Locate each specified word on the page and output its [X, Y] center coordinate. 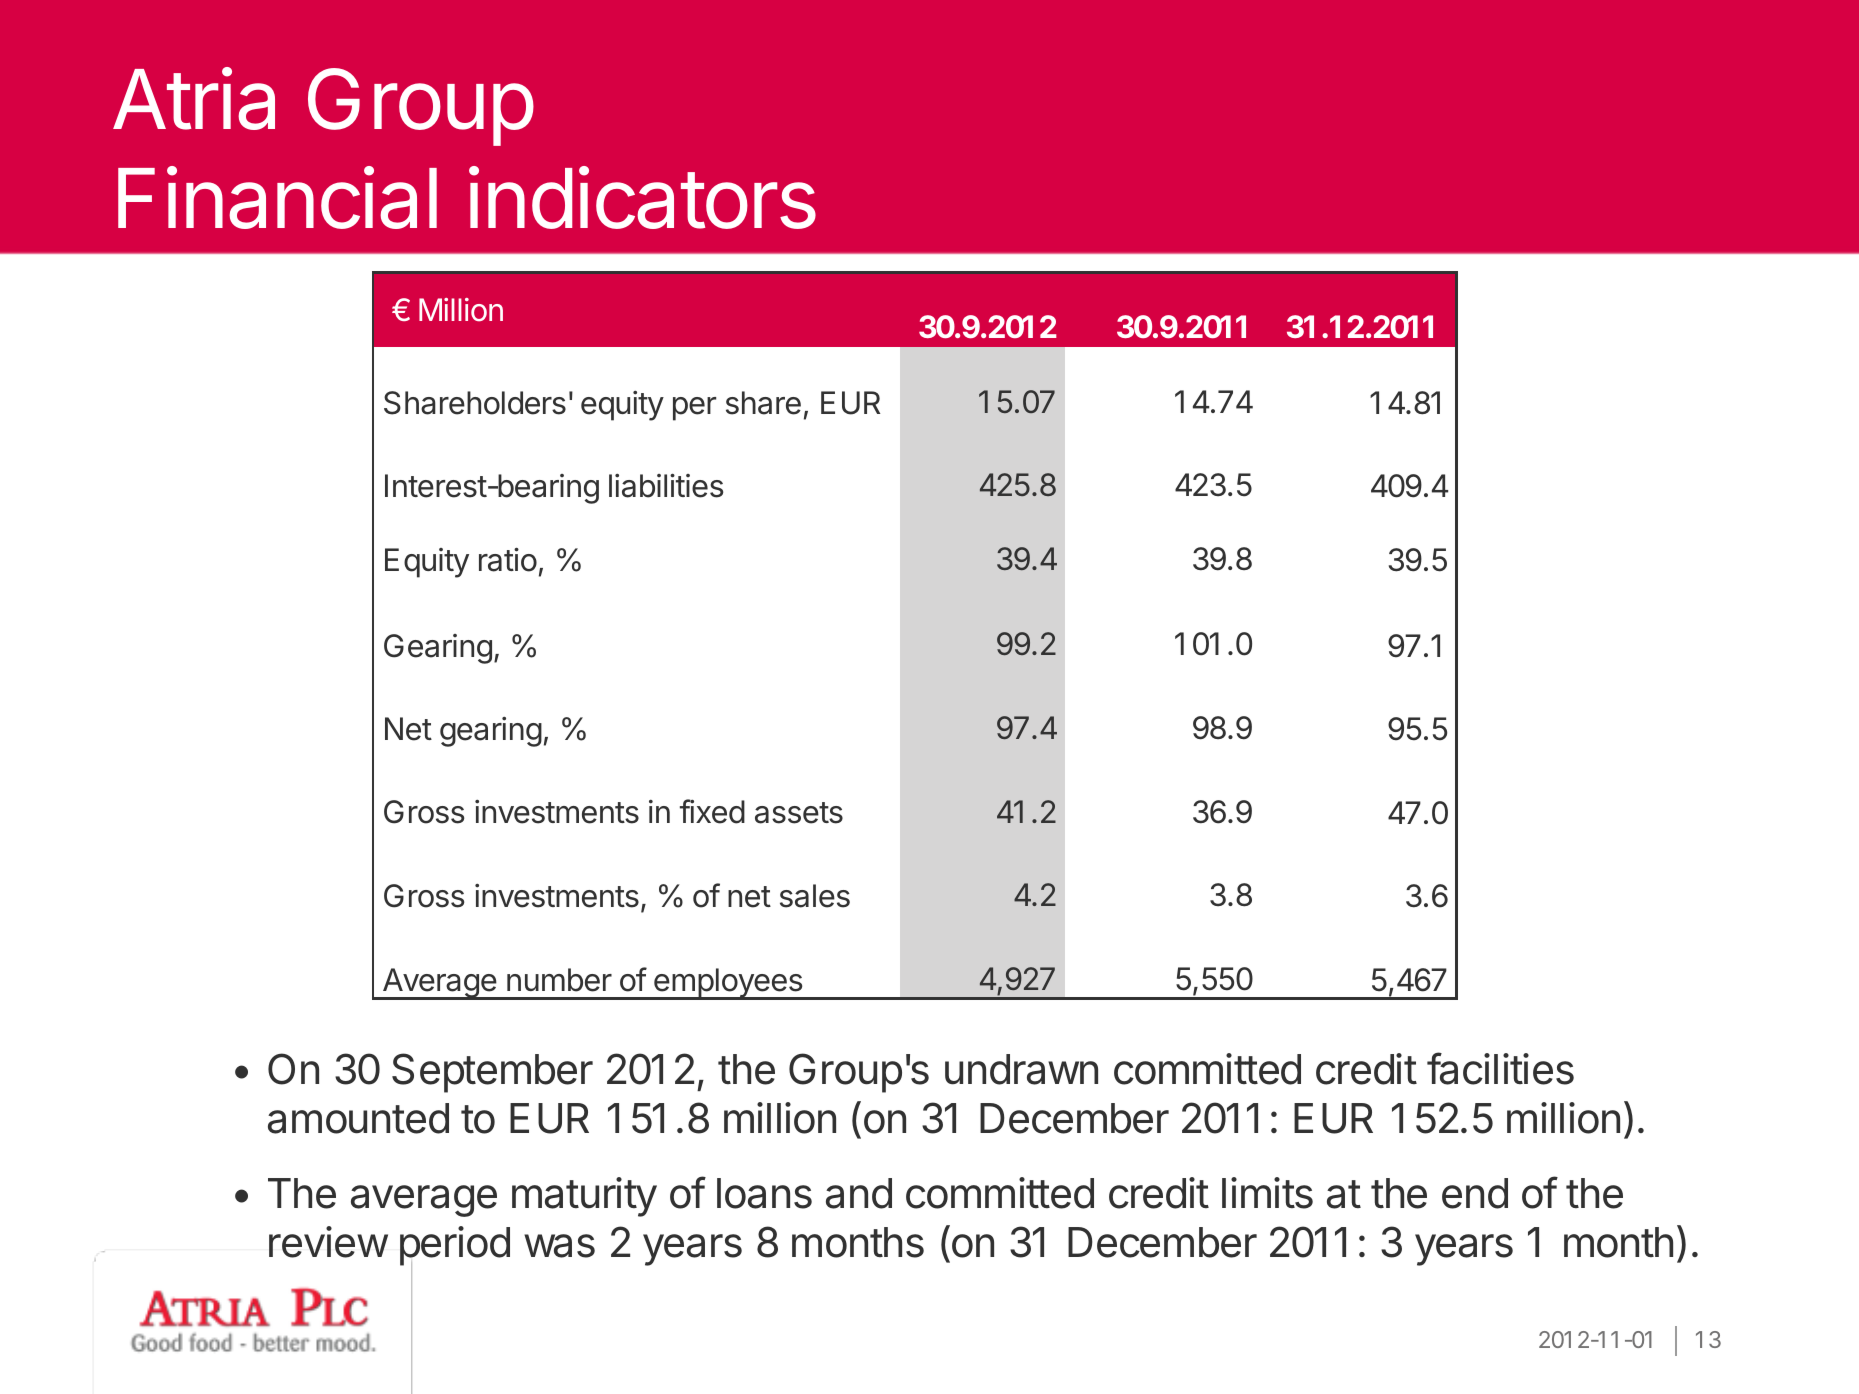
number [559, 980]
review [328, 1242]
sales [815, 896]
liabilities [666, 486]
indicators [642, 198]
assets [799, 813]
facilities [1500, 1068]
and [859, 1193]
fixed [712, 811]
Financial [277, 198]
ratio [508, 560]
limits [1267, 1193]
